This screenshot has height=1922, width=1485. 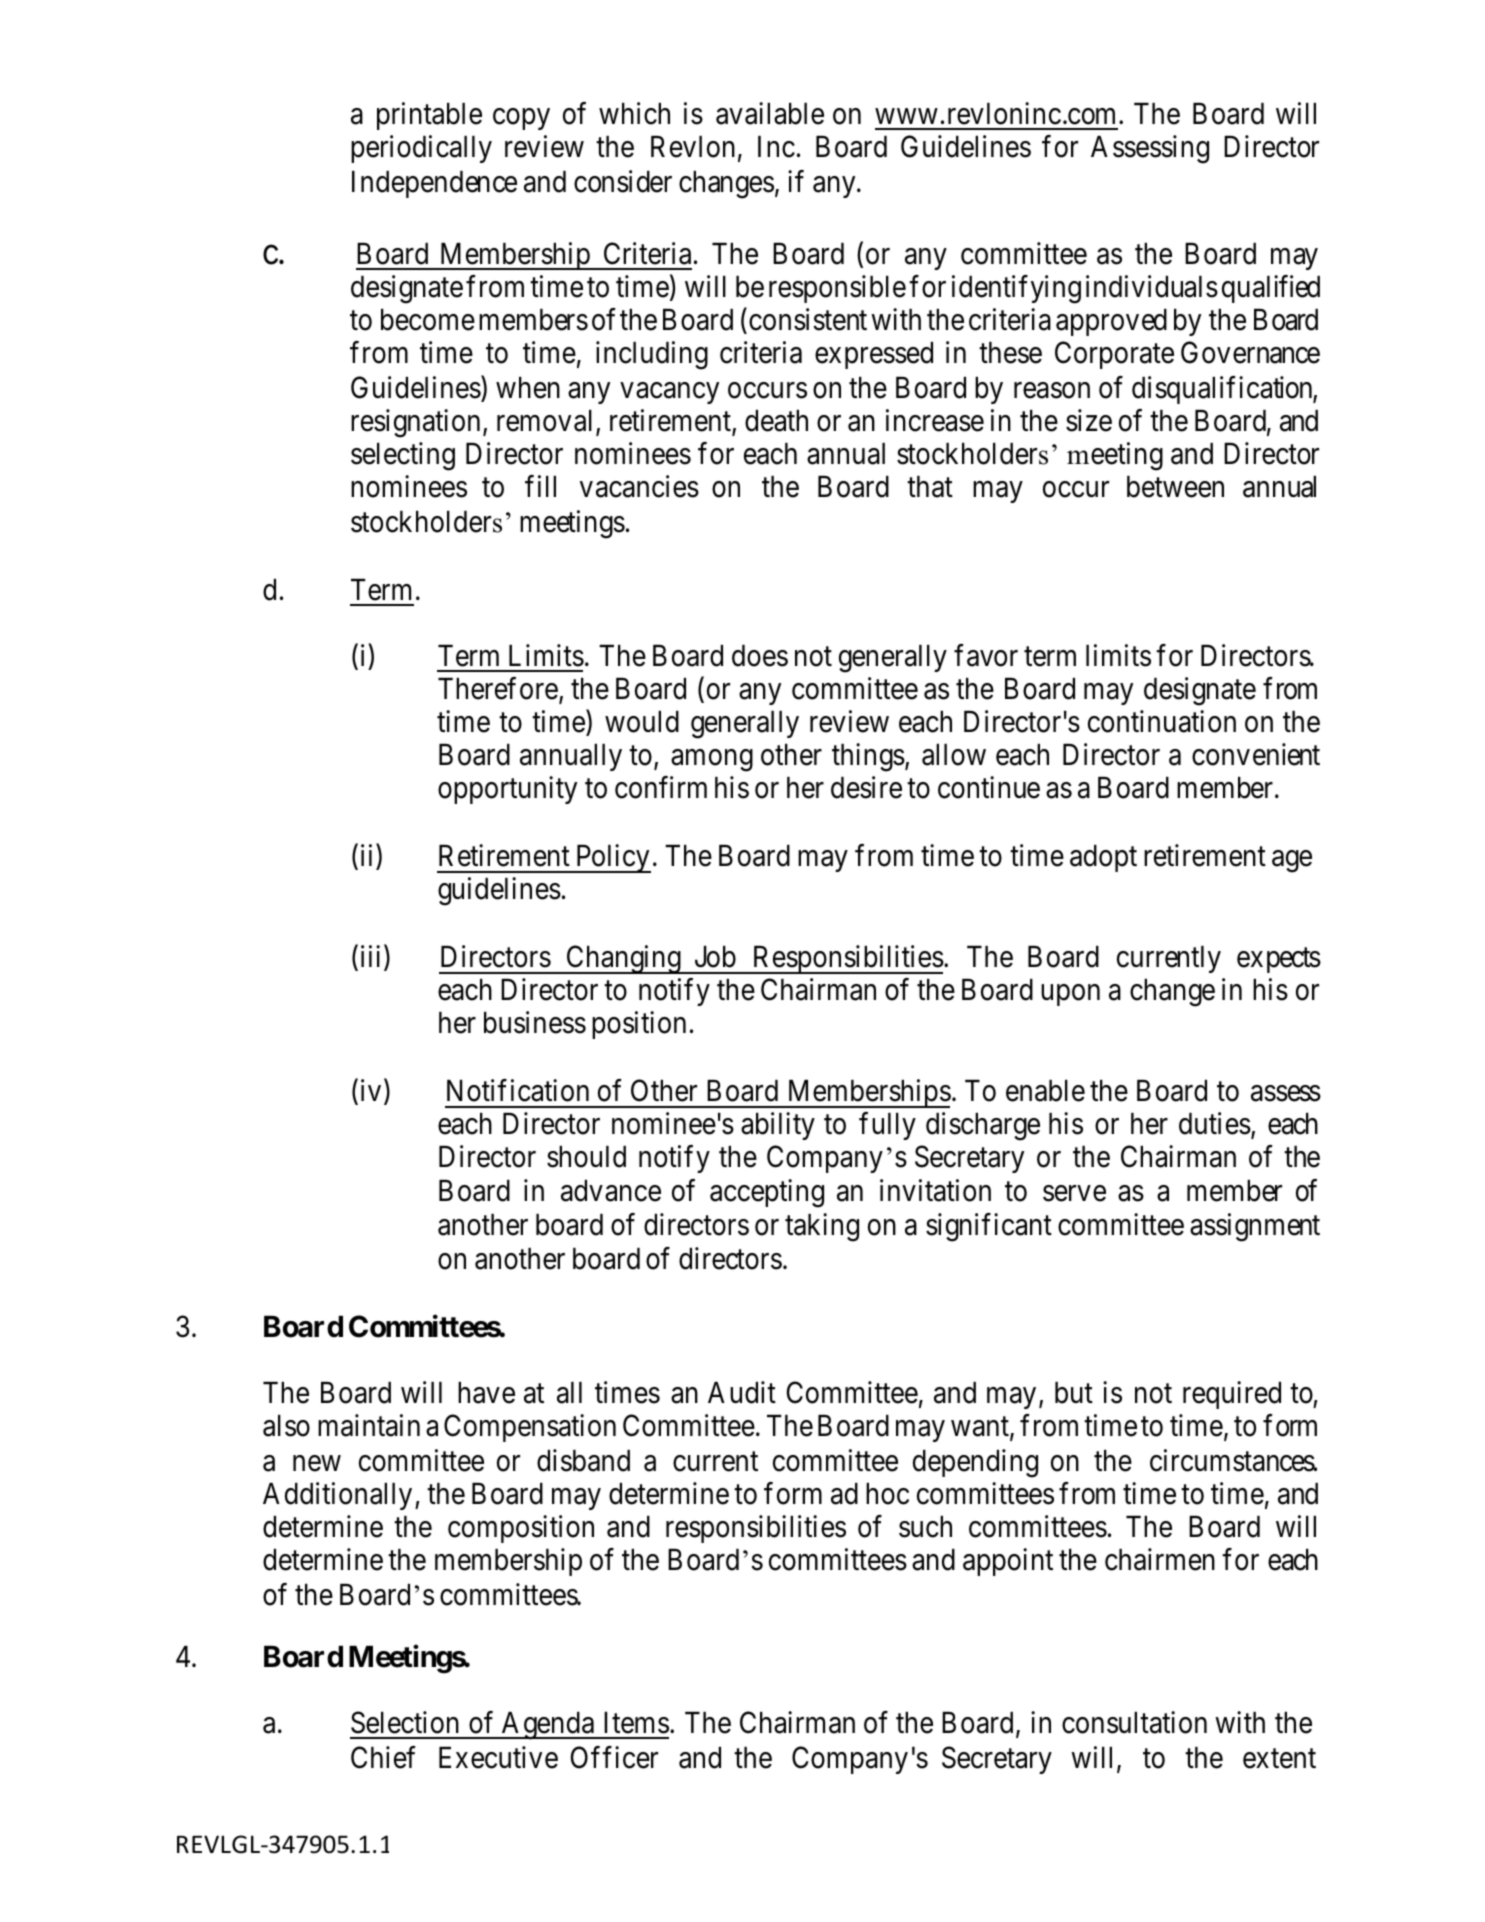 I want to click on Selection, so click(x=405, y=1722).
